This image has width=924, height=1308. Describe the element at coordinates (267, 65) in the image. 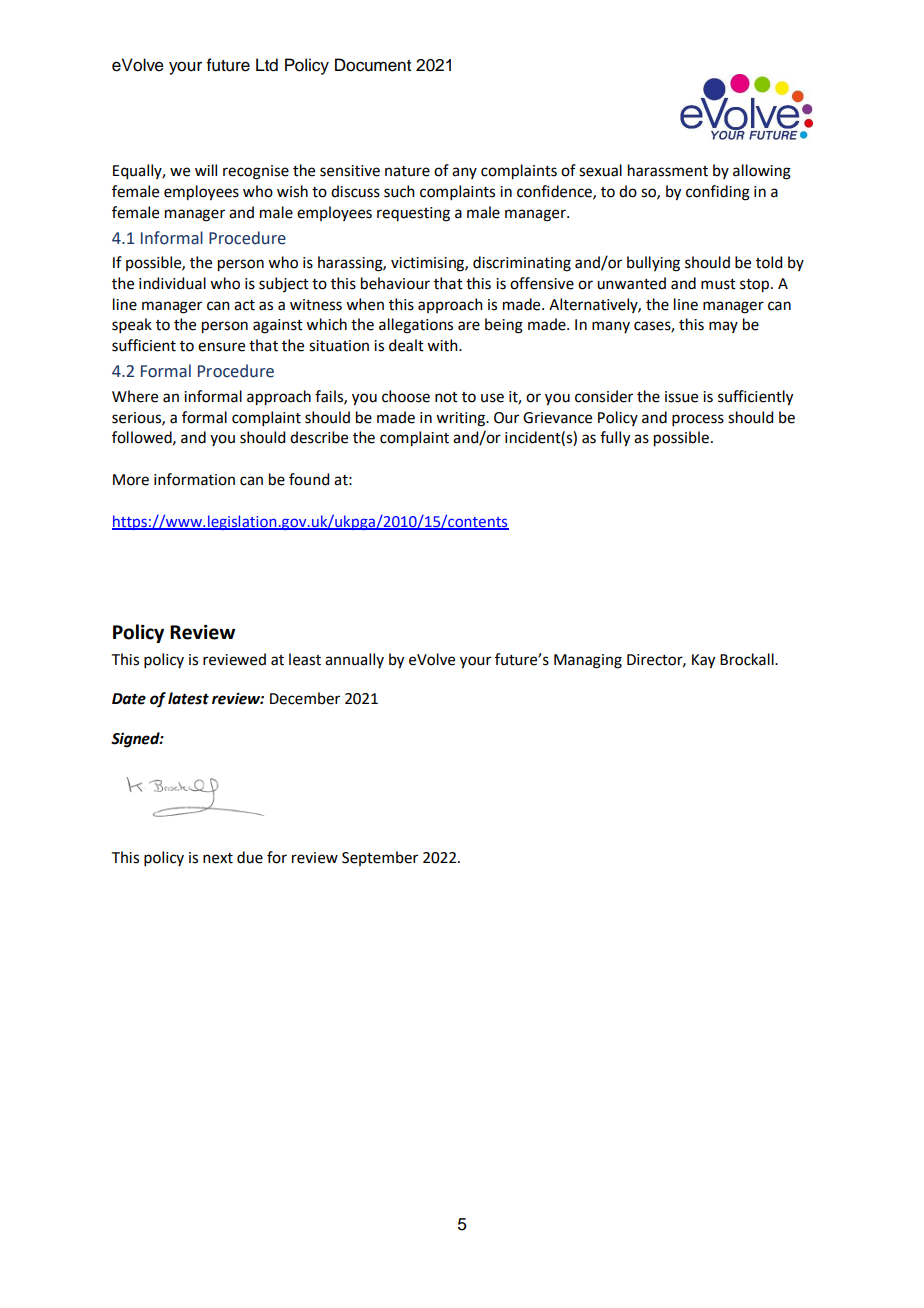

I see `Ltd` at that location.
